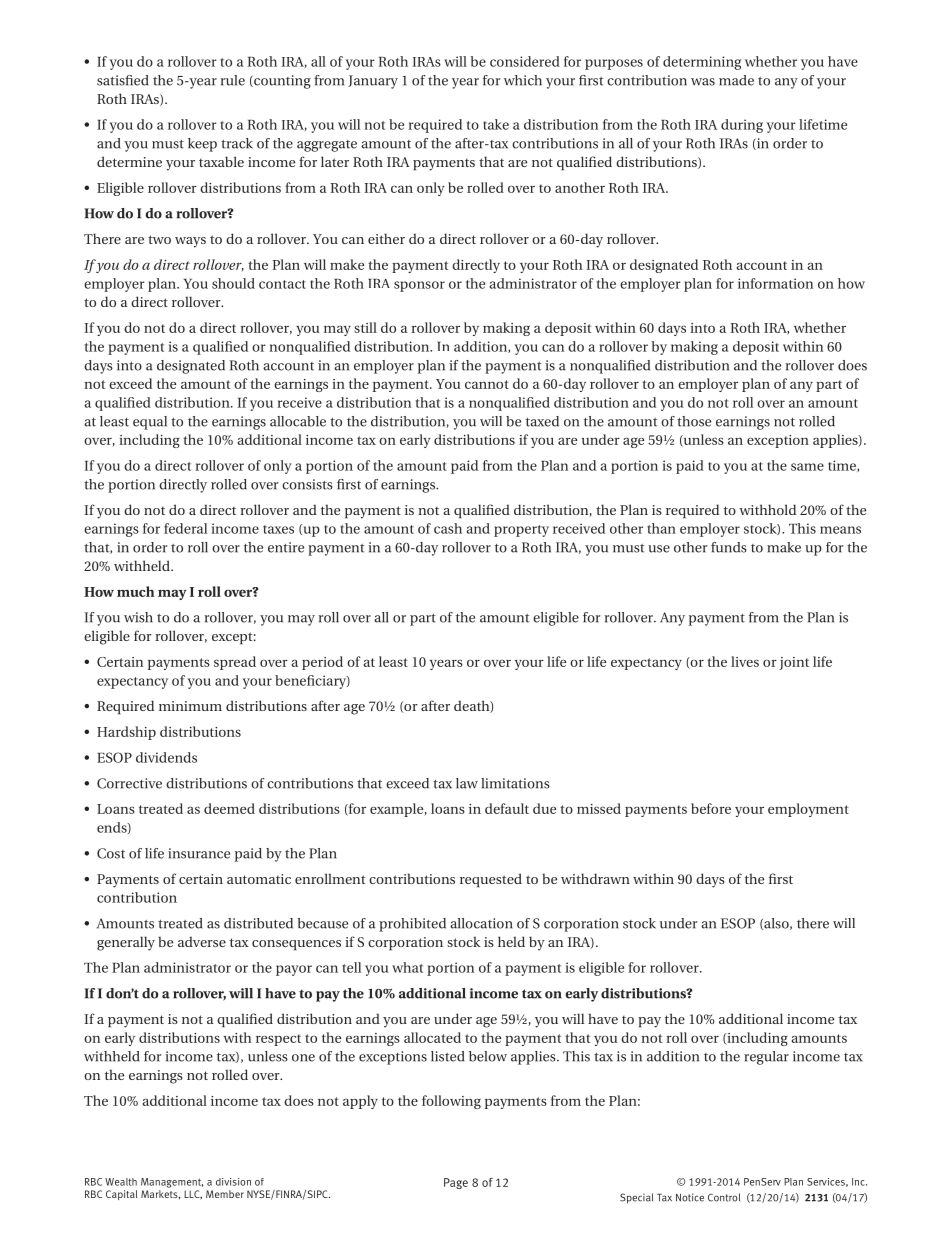 The image size is (952, 1233). I want to click on division, so click(233, 1182).
